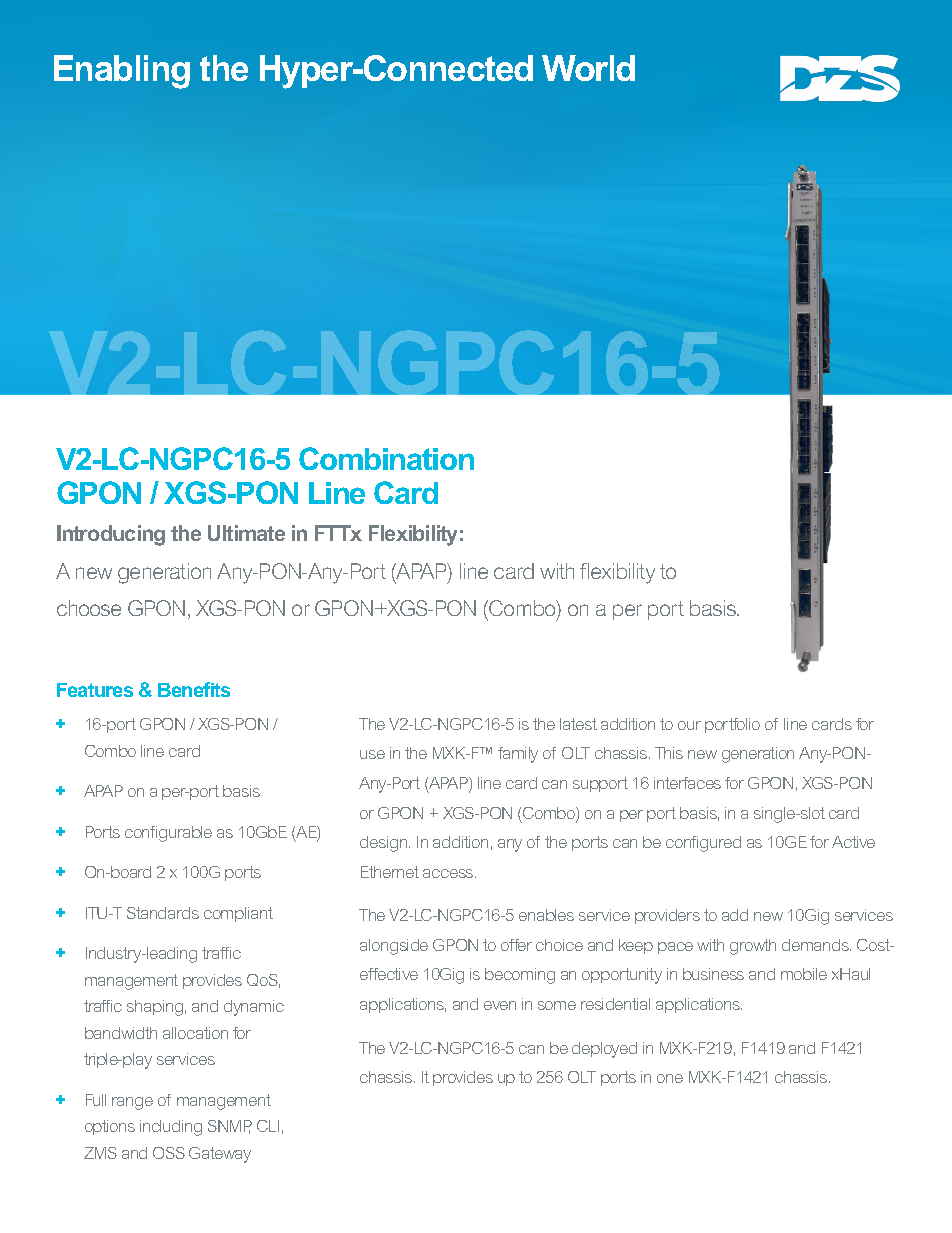 This image has width=952, height=1233. What do you see at coordinates (171, 1128) in the image?
I see `including` at bounding box center [171, 1128].
